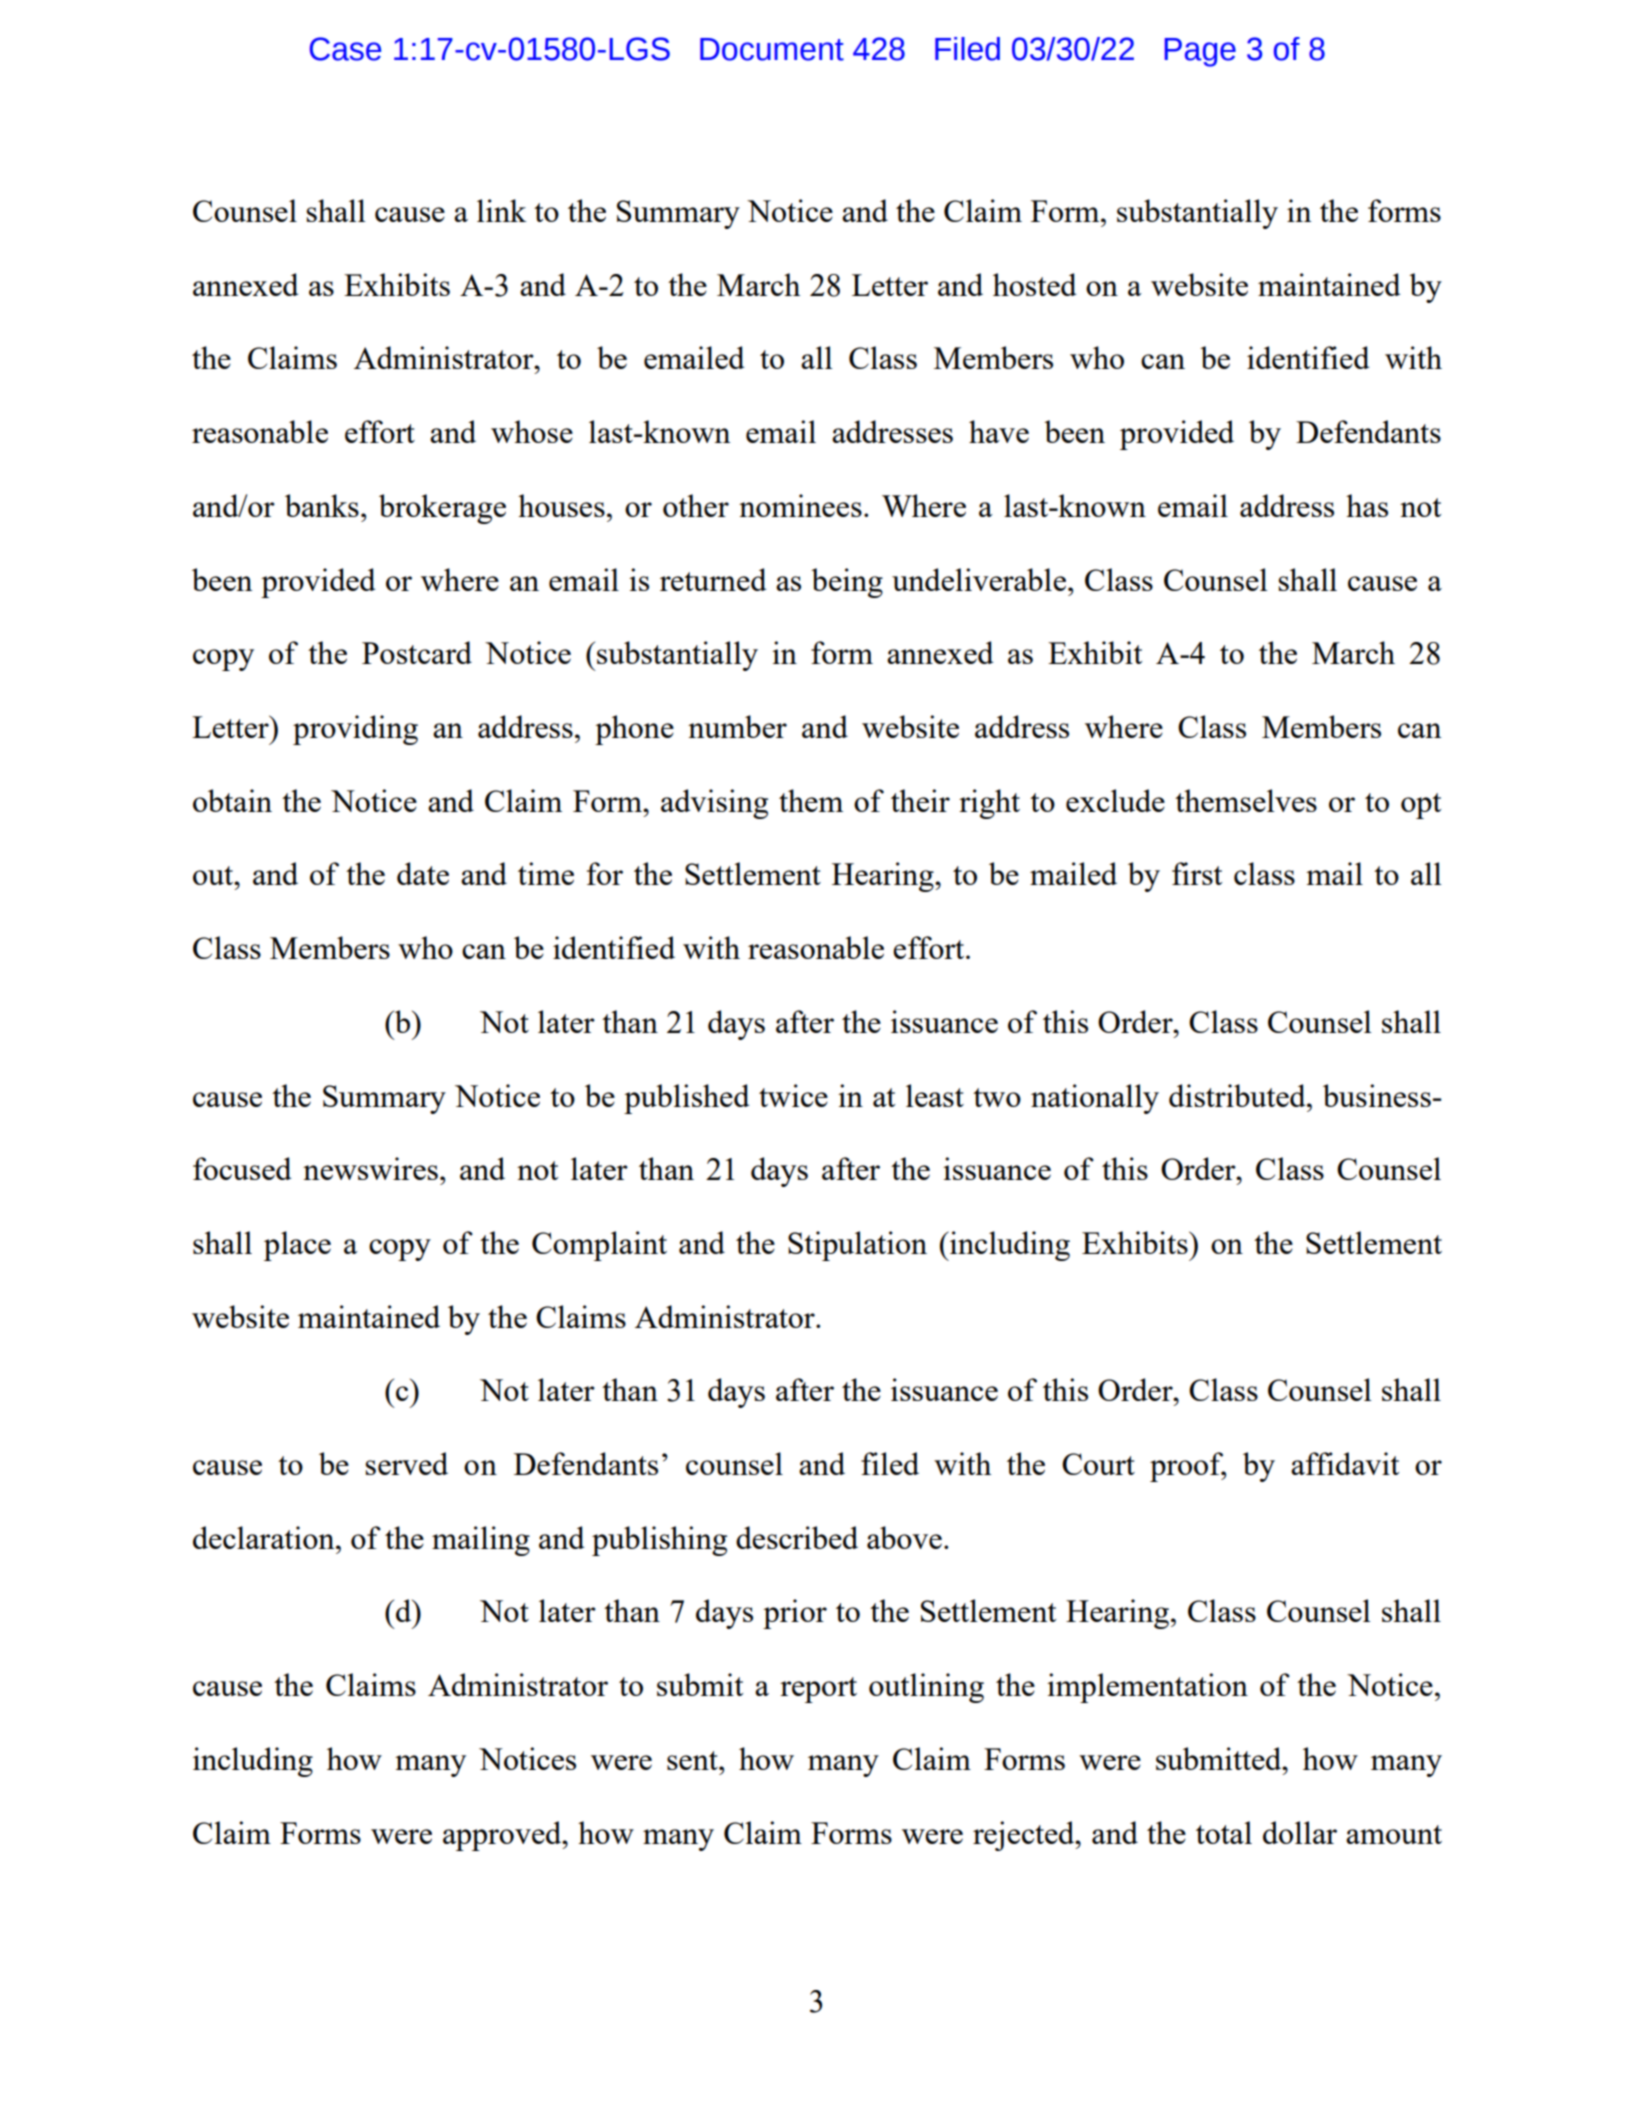 The height and width of the image is (2115, 1634). What do you see at coordinates (423, 873) in the image?
I see `date` at bounding box center [423, 873].
